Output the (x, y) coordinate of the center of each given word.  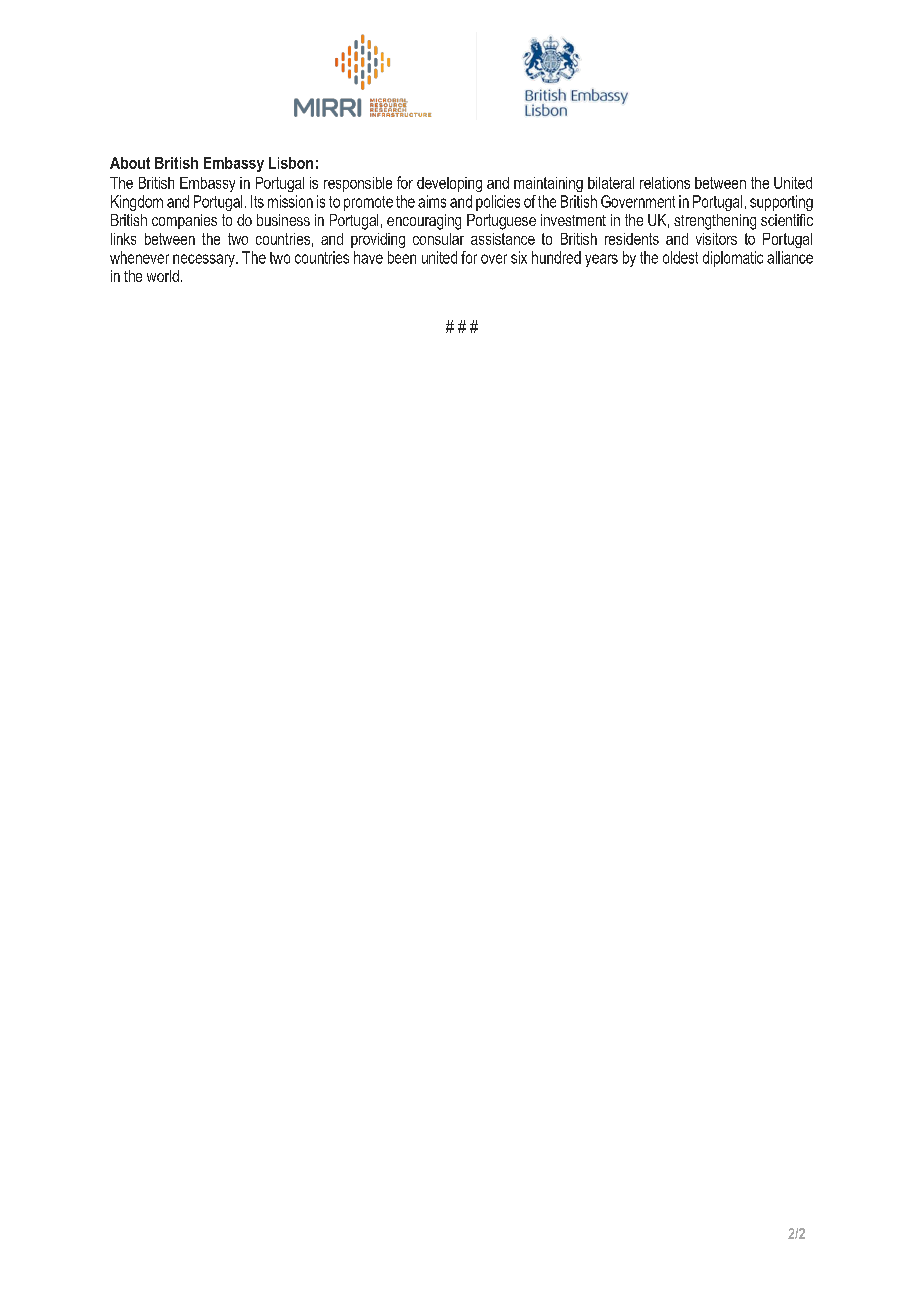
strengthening (715, 222)
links (123, 239)
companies (184, 221)
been (402, 257)
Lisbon (291, 163)
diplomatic (733, 259)
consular (438, 239)
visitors (716, 239)
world (163, 276)
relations (665, 183)
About (130, 163)
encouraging (424, 222)
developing (449, 184)
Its (257, 201)
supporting (781, 203)
